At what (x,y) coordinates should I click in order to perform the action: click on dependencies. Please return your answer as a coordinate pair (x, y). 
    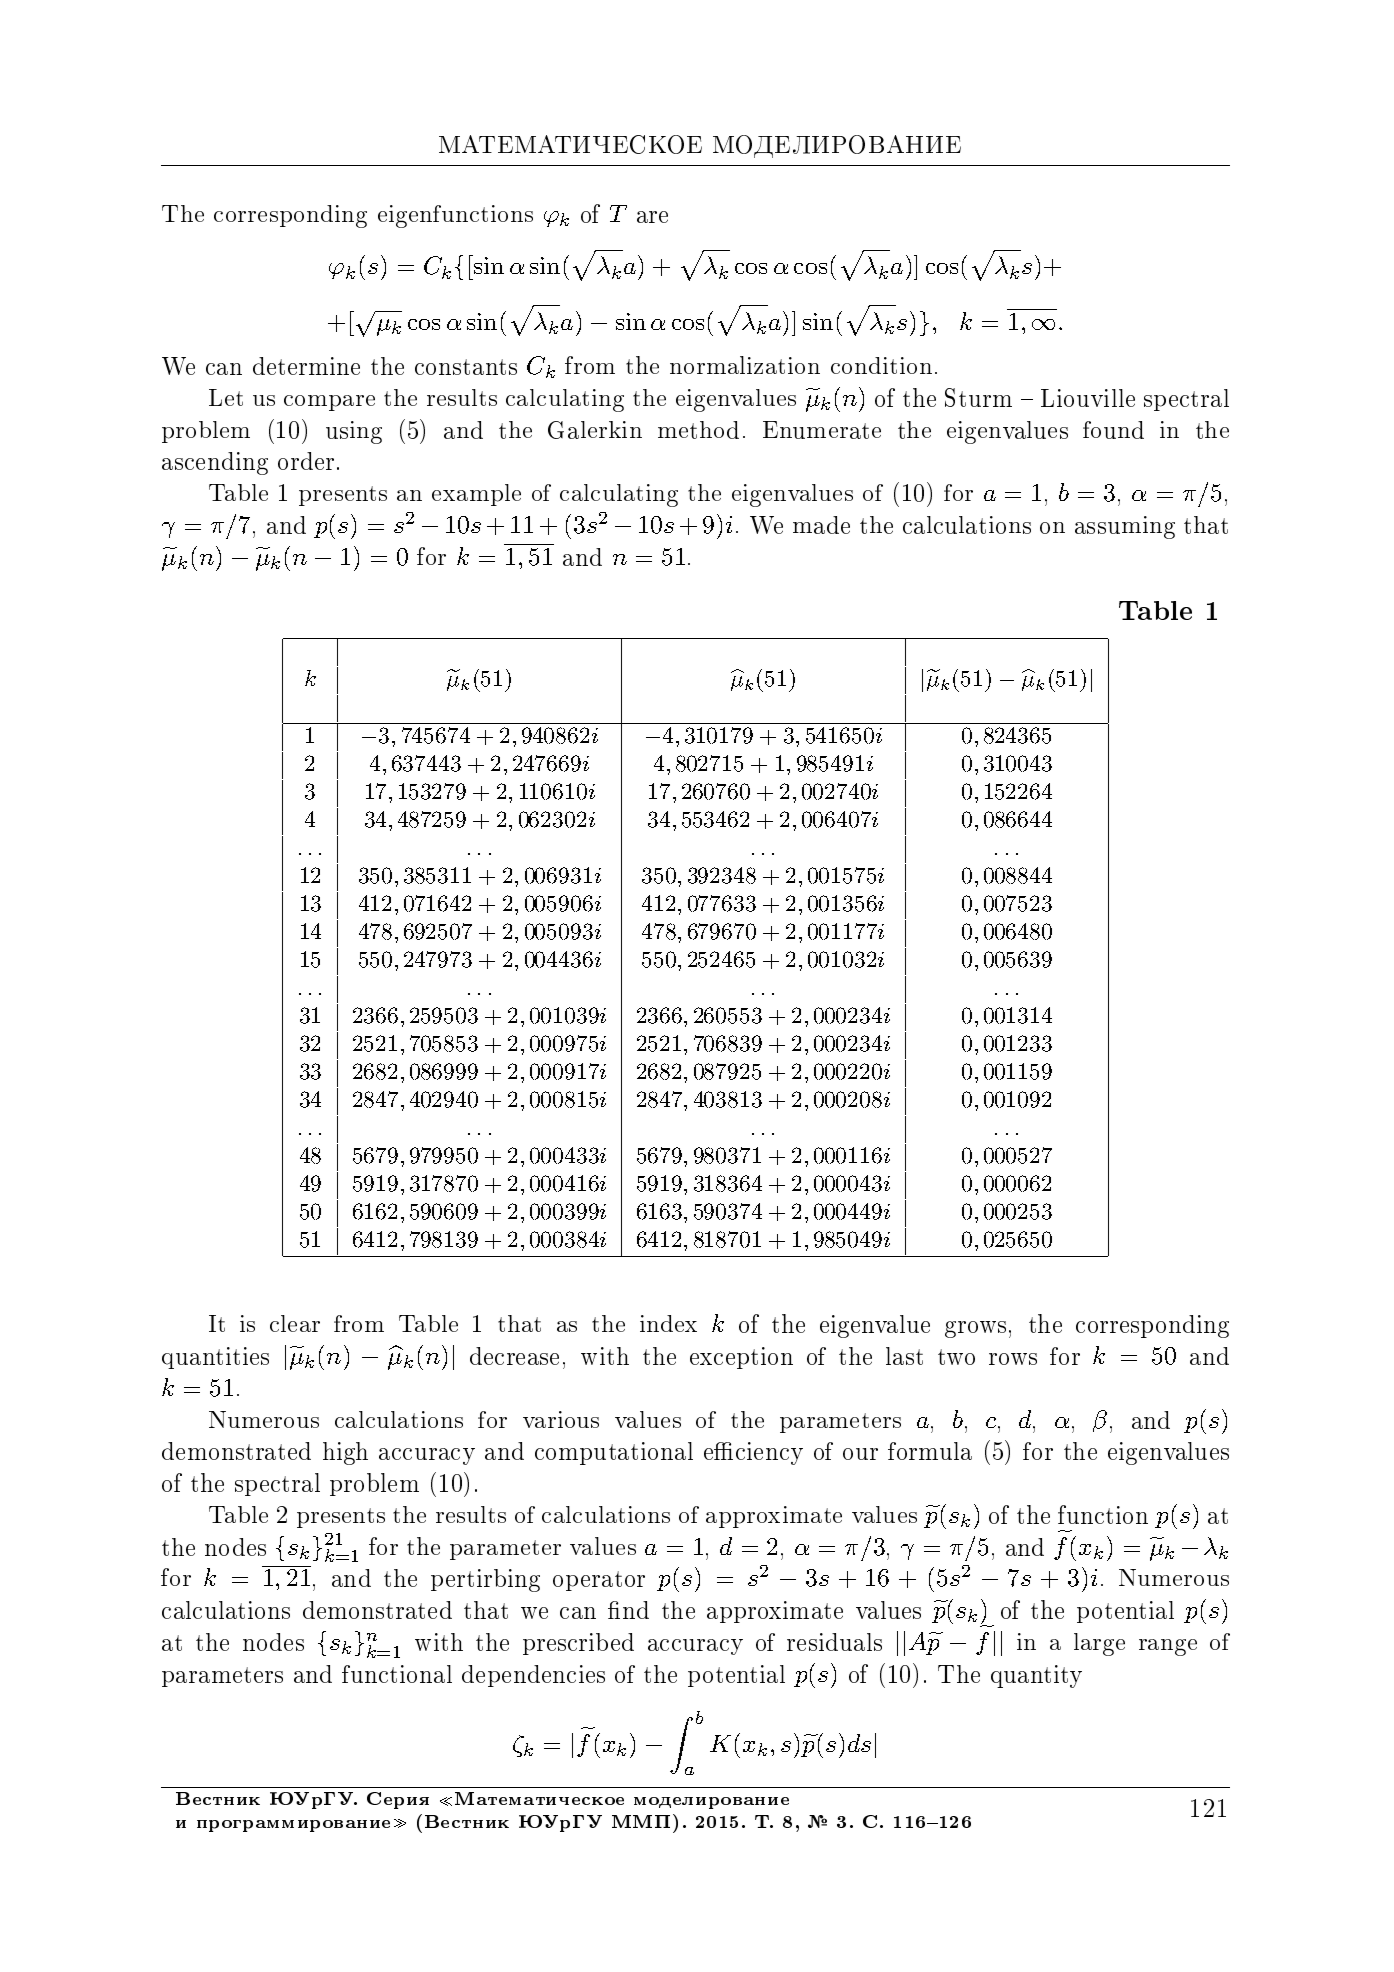
    Looking at the image, I should click on (533, 1676).
